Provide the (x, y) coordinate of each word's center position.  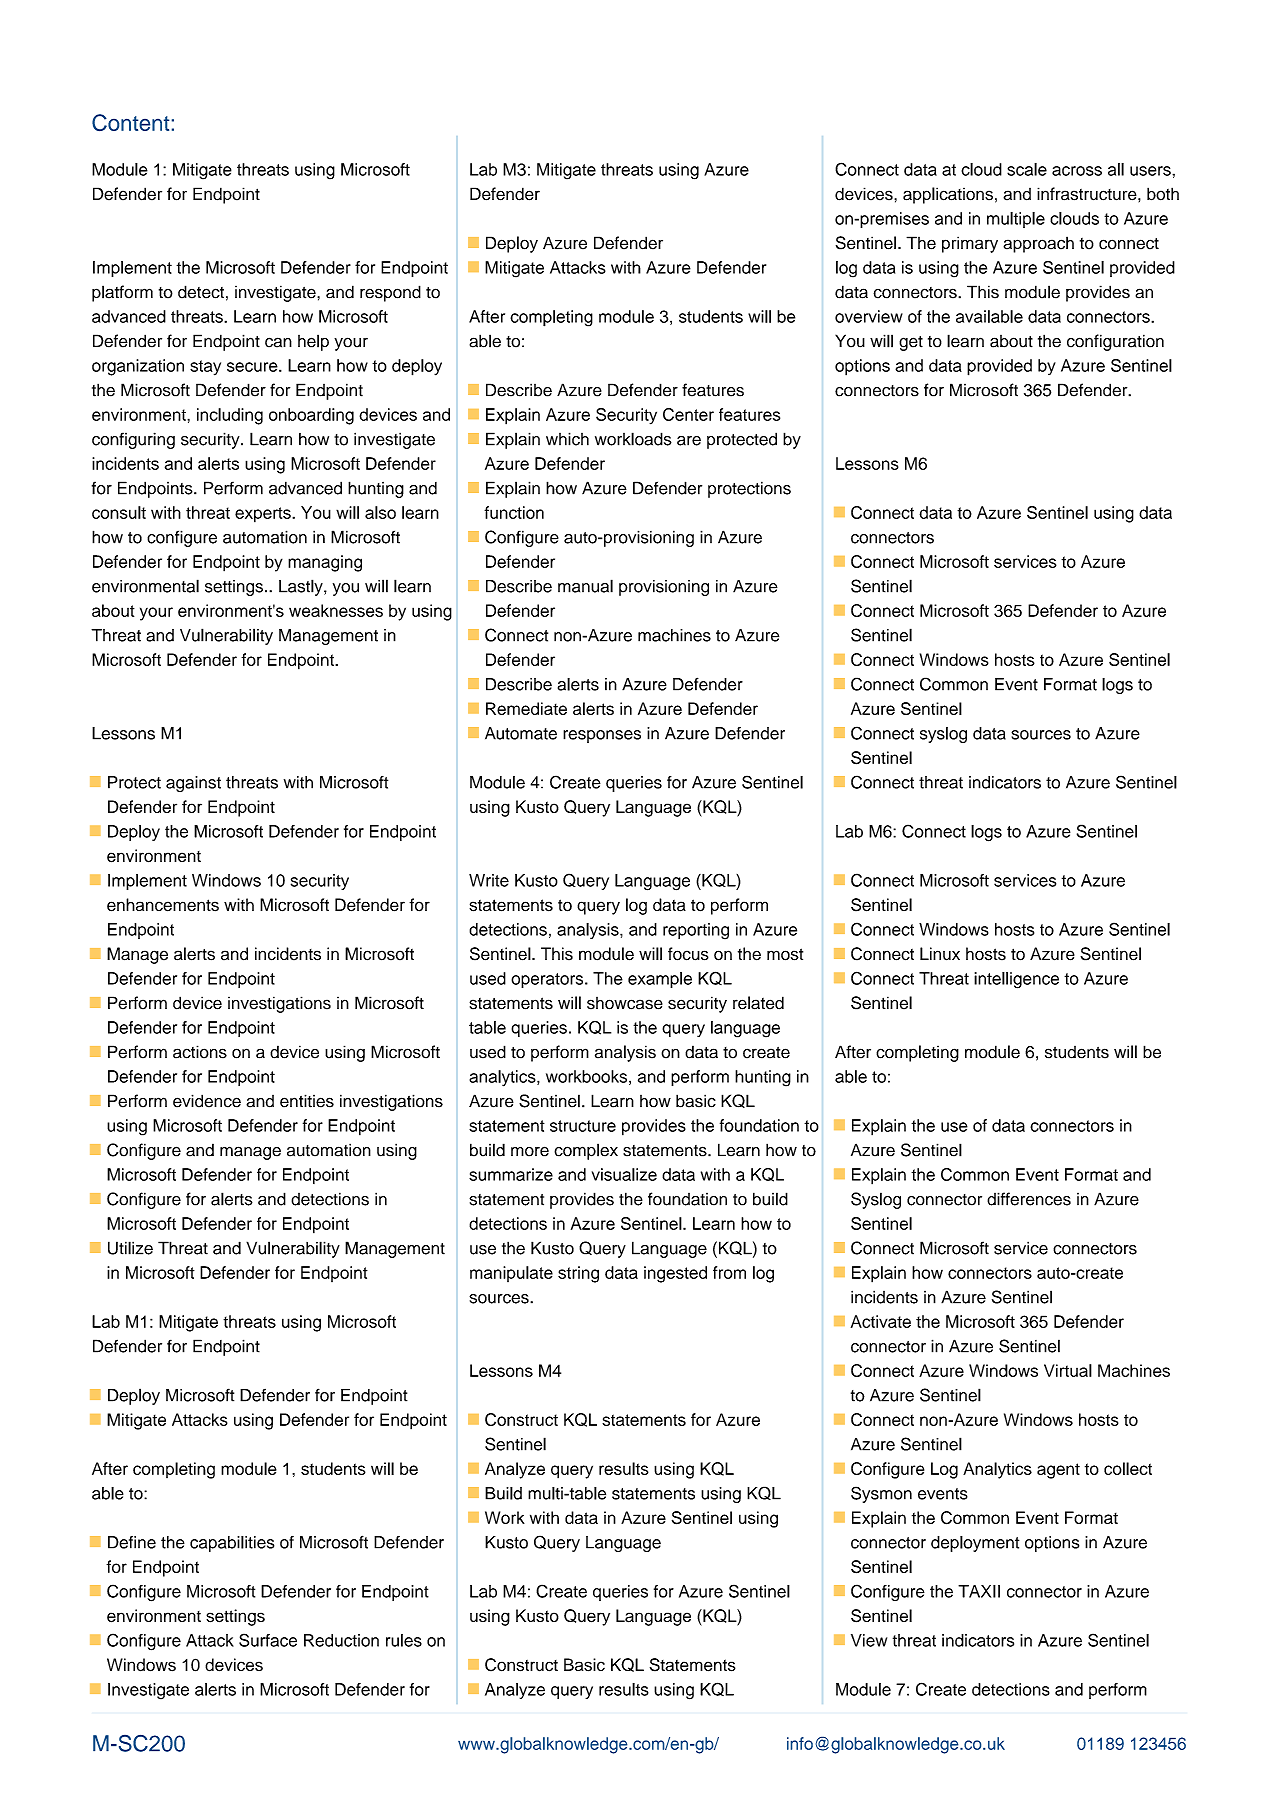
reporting (696, 931)
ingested (675, 1274)
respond (390, 293)
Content (130, 122)
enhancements (163, 905)
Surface (268, 1640)
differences (1029, 1199)
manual (585, 586)
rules (404, 1640)
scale (1027, 169)
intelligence (1016, 980)
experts (264, 515)
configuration (1115, 342)
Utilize (130, 1248)
